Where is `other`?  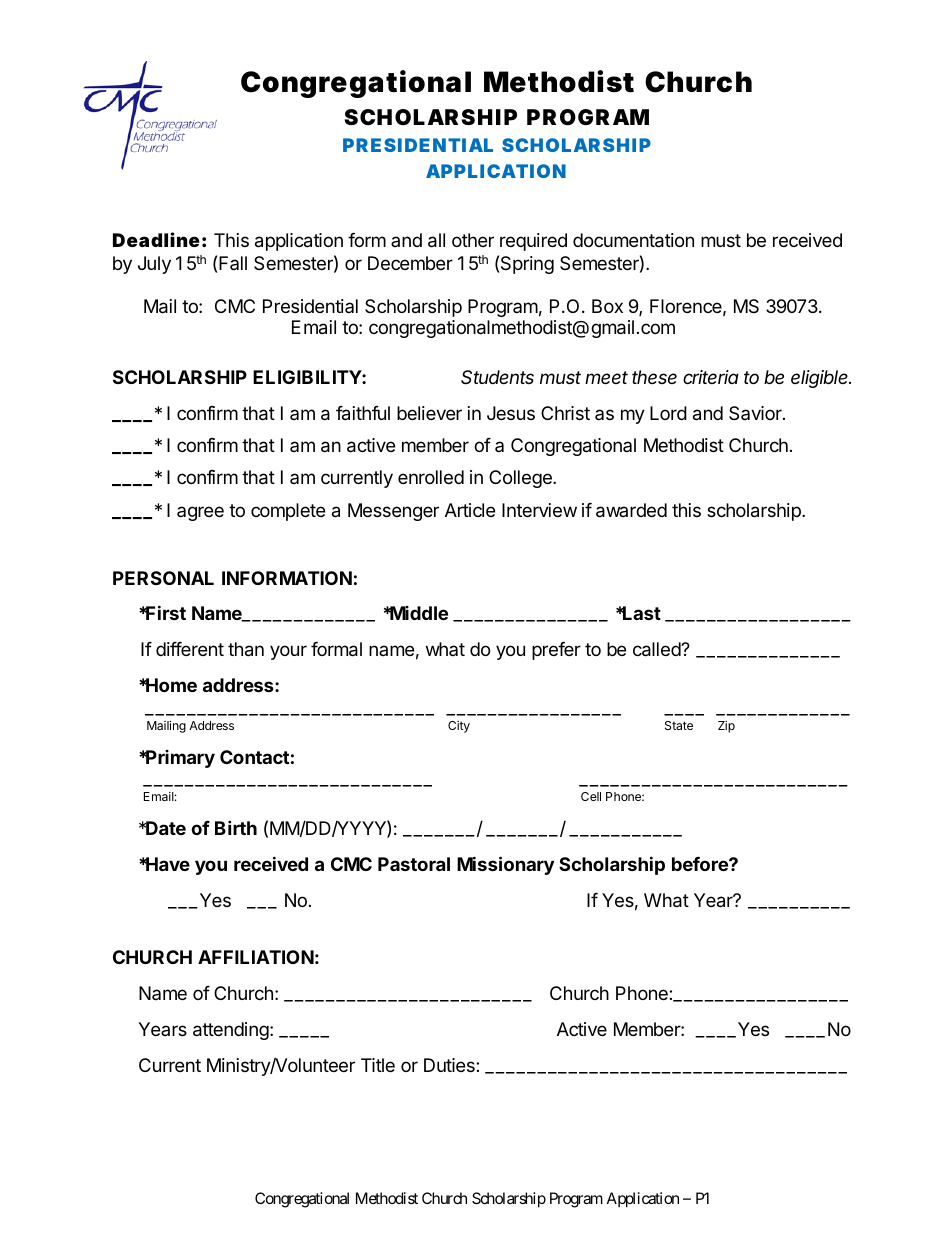
other is located at coordinates (473, 240).
